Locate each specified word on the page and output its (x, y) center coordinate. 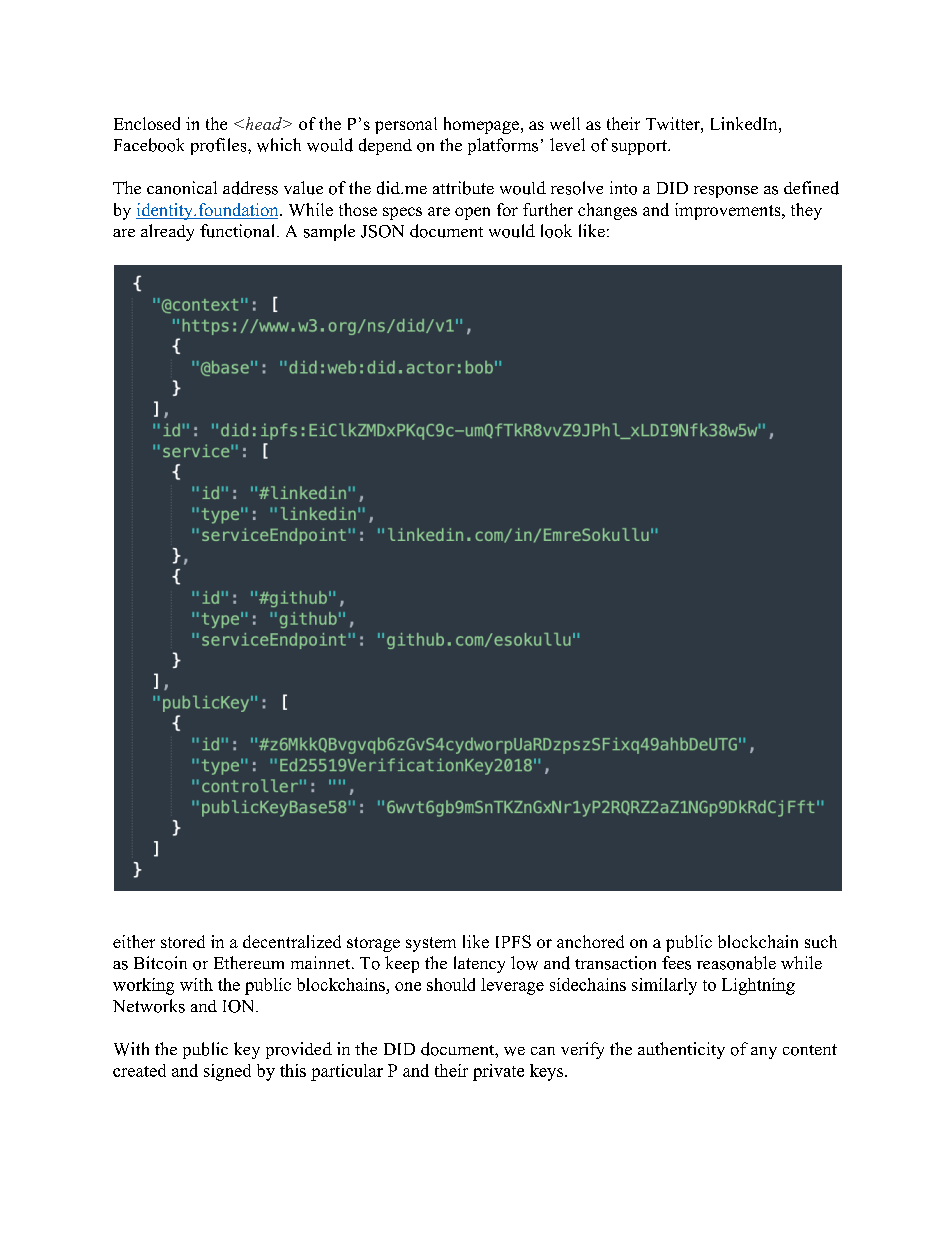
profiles (220, 146)
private (498, 1072)
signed (227, 1072)
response (726, 192)
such (821, 941)
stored (183, 941)
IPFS (513, 941)
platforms (503, 146)
